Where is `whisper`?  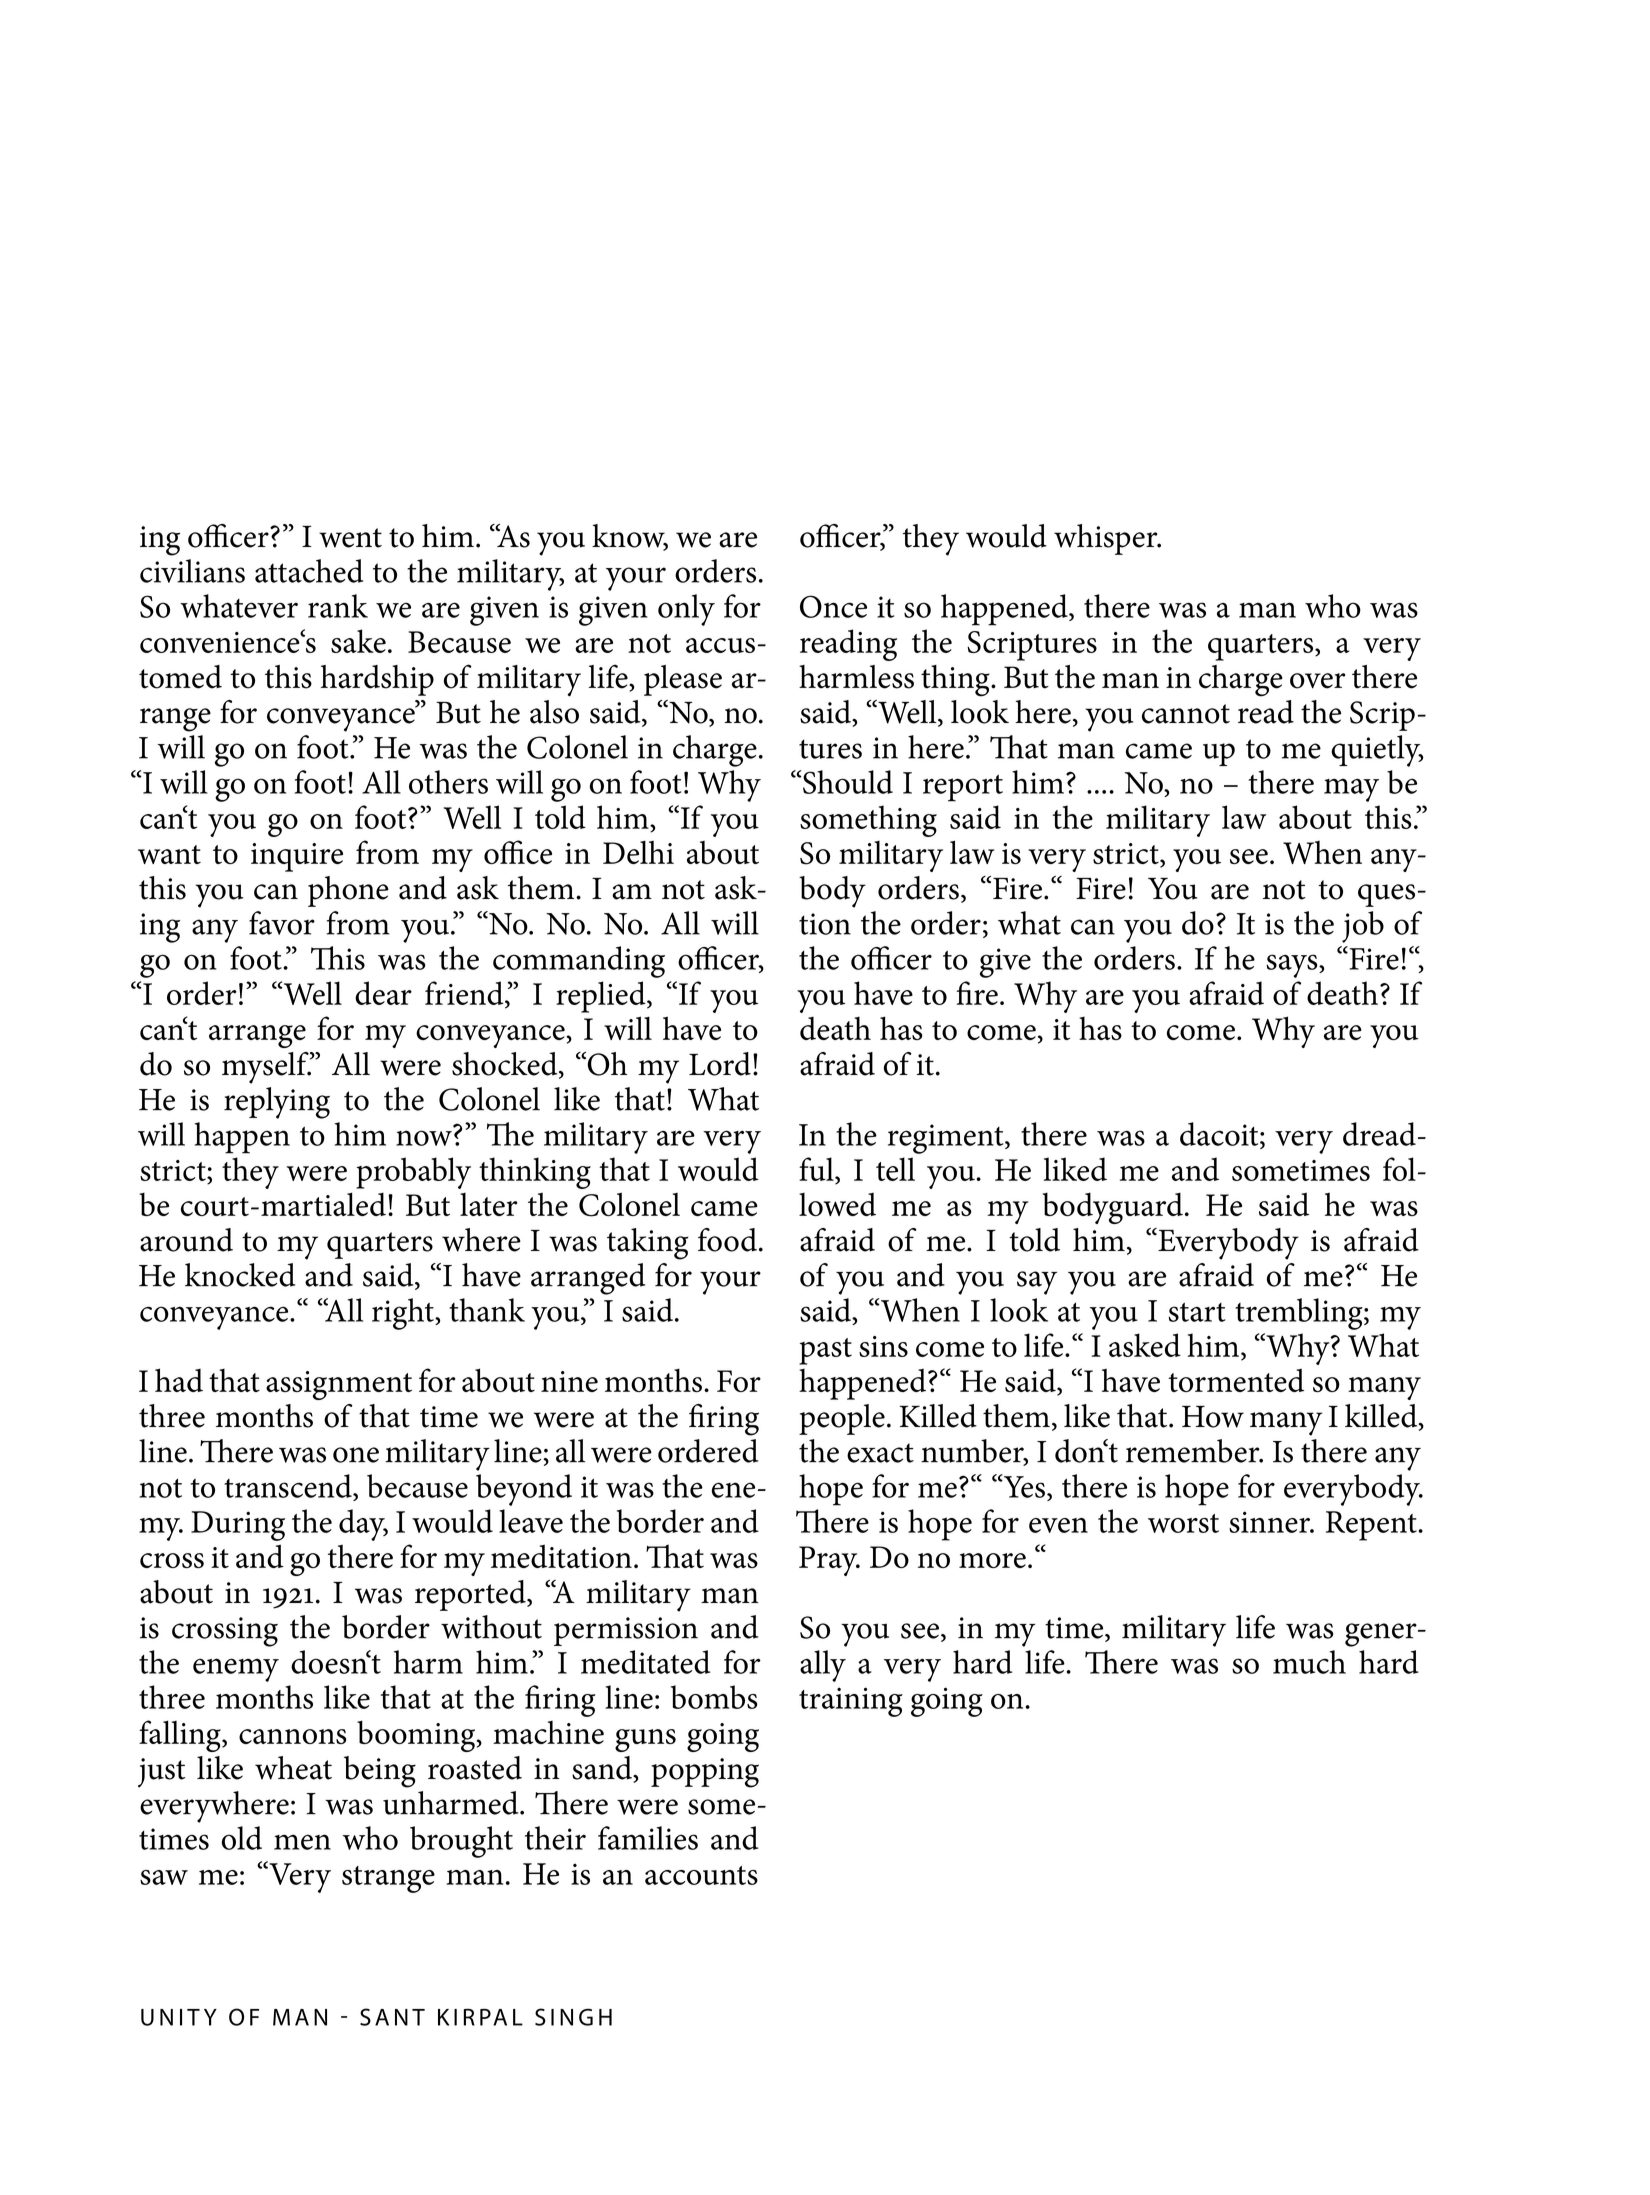 whisper is located at coordinates (1107, 539).
